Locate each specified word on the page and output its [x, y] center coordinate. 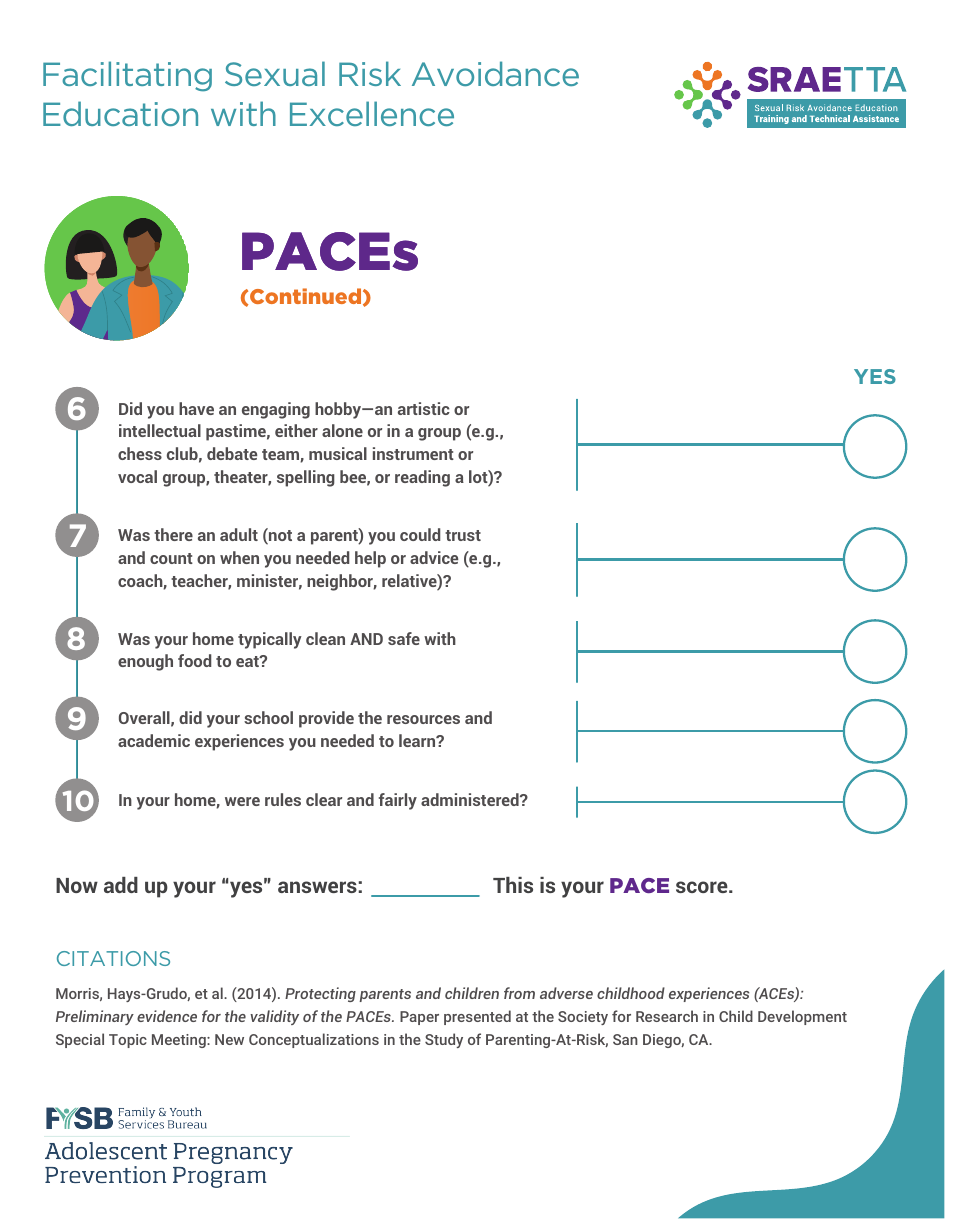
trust [463, 535]
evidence [167, 1016]
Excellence [372, 113]
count [171, 558]
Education [120, 113]
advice [434, 557]
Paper [419, 1018]
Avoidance [495, 73]
